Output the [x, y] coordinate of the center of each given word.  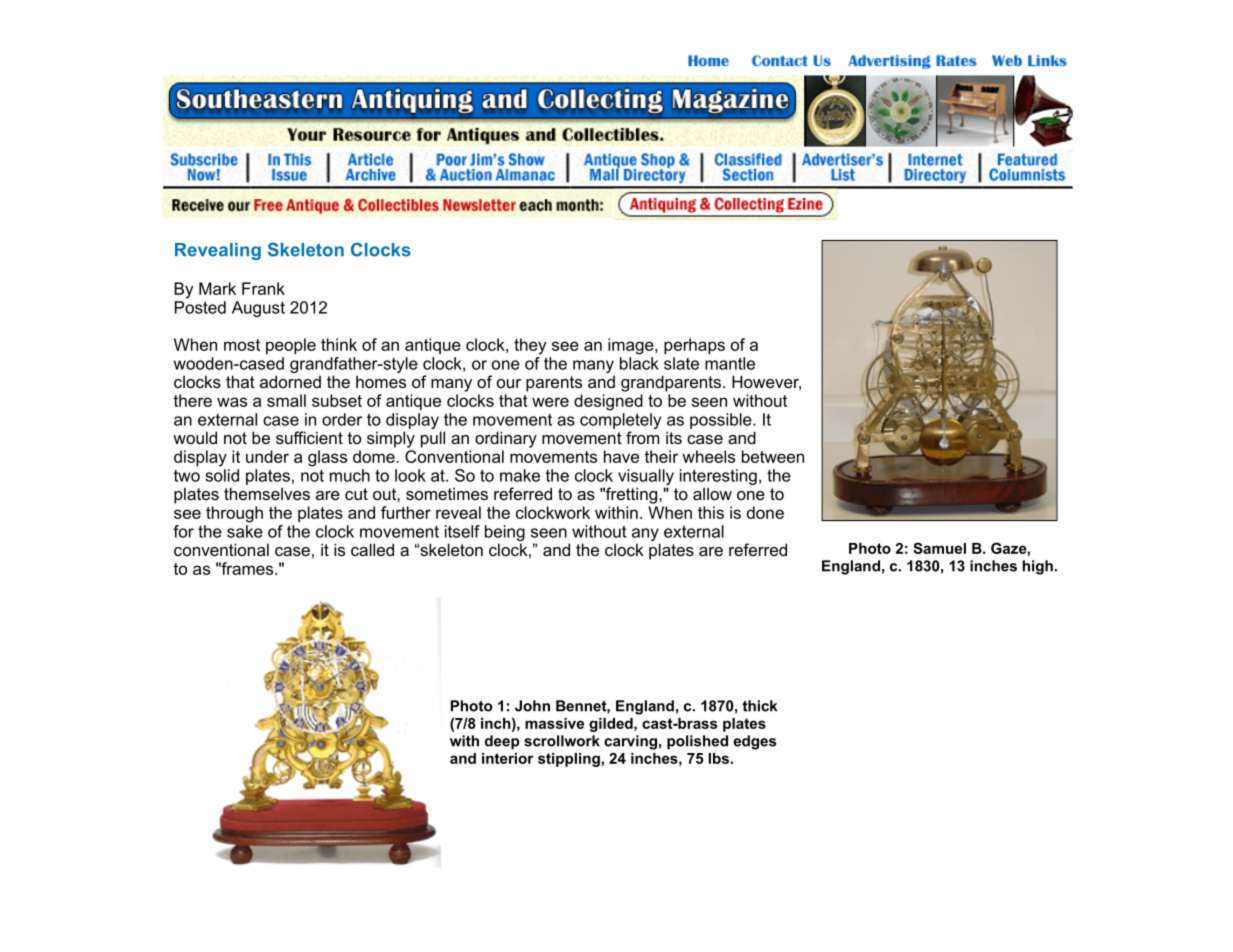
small [286, 400]
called [372, 549]
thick [759, 706]
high [1038, 567]
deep [502, 742]
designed [608, 402]
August [258, 309]
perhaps [694, 346]
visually [646, 477]
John [532, 706]
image [632, 346]
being [505, 533]
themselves [267, 493]
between [773, 456]
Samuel [939, 548]
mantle [730, 363]
